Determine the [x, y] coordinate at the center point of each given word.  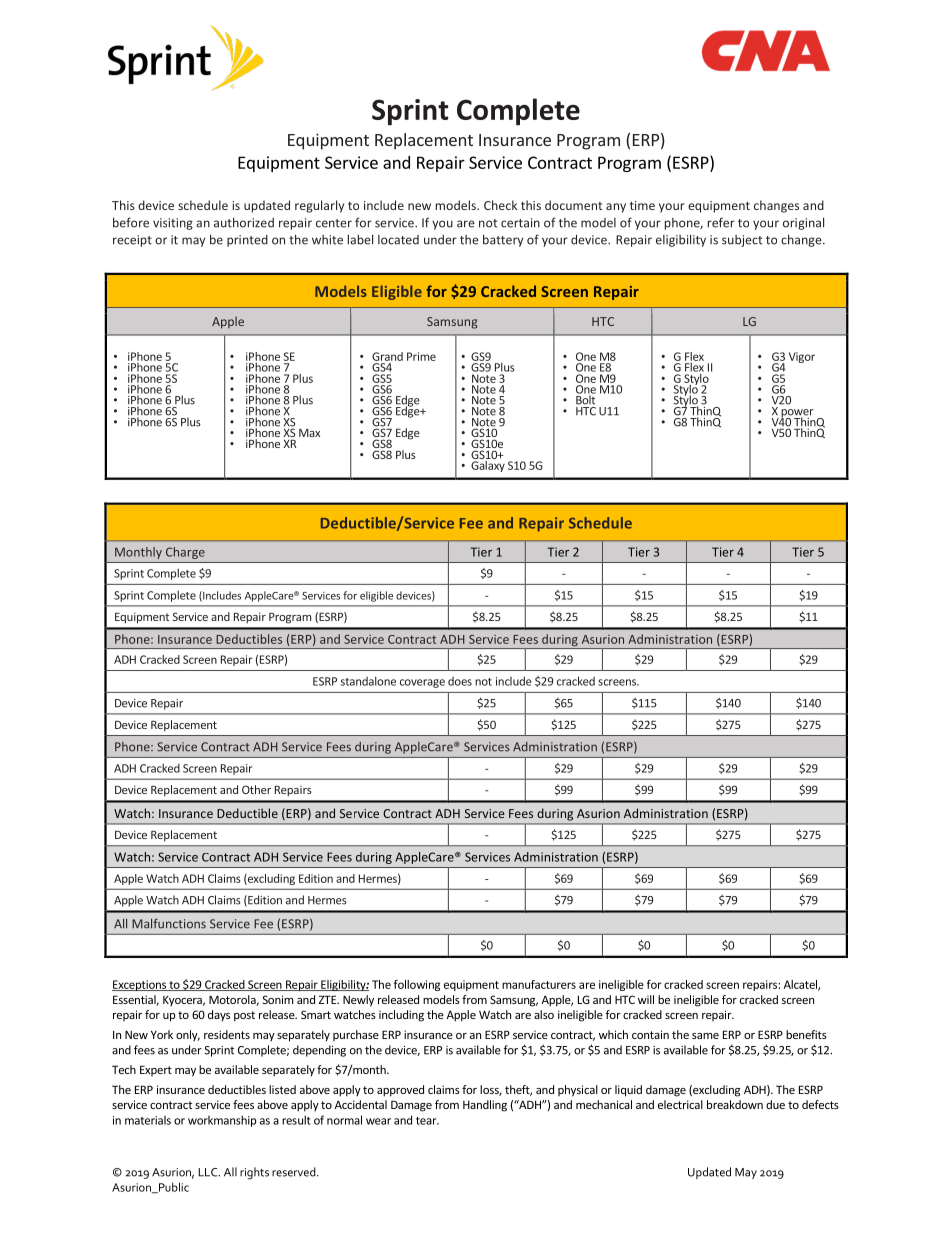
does [460, 681]
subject [742, 241]
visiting [173, 224]
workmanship [222, 1121]
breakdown [735, 1104]
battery [503, 240]
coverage [422, 683]
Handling [485, 1106]
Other [256, 789]
